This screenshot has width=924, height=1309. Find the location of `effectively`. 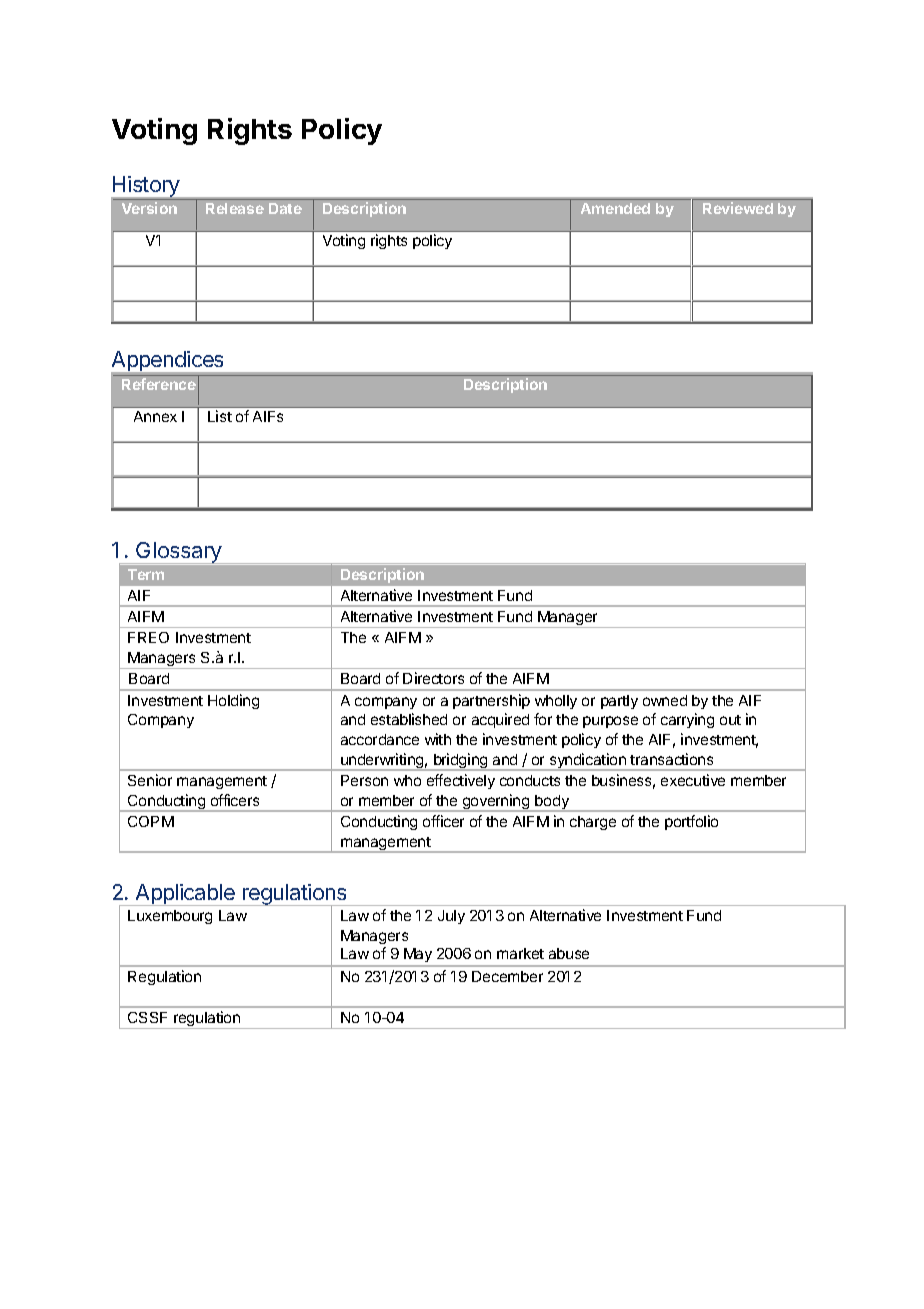

effectively is located at coordinates (461, 781).
